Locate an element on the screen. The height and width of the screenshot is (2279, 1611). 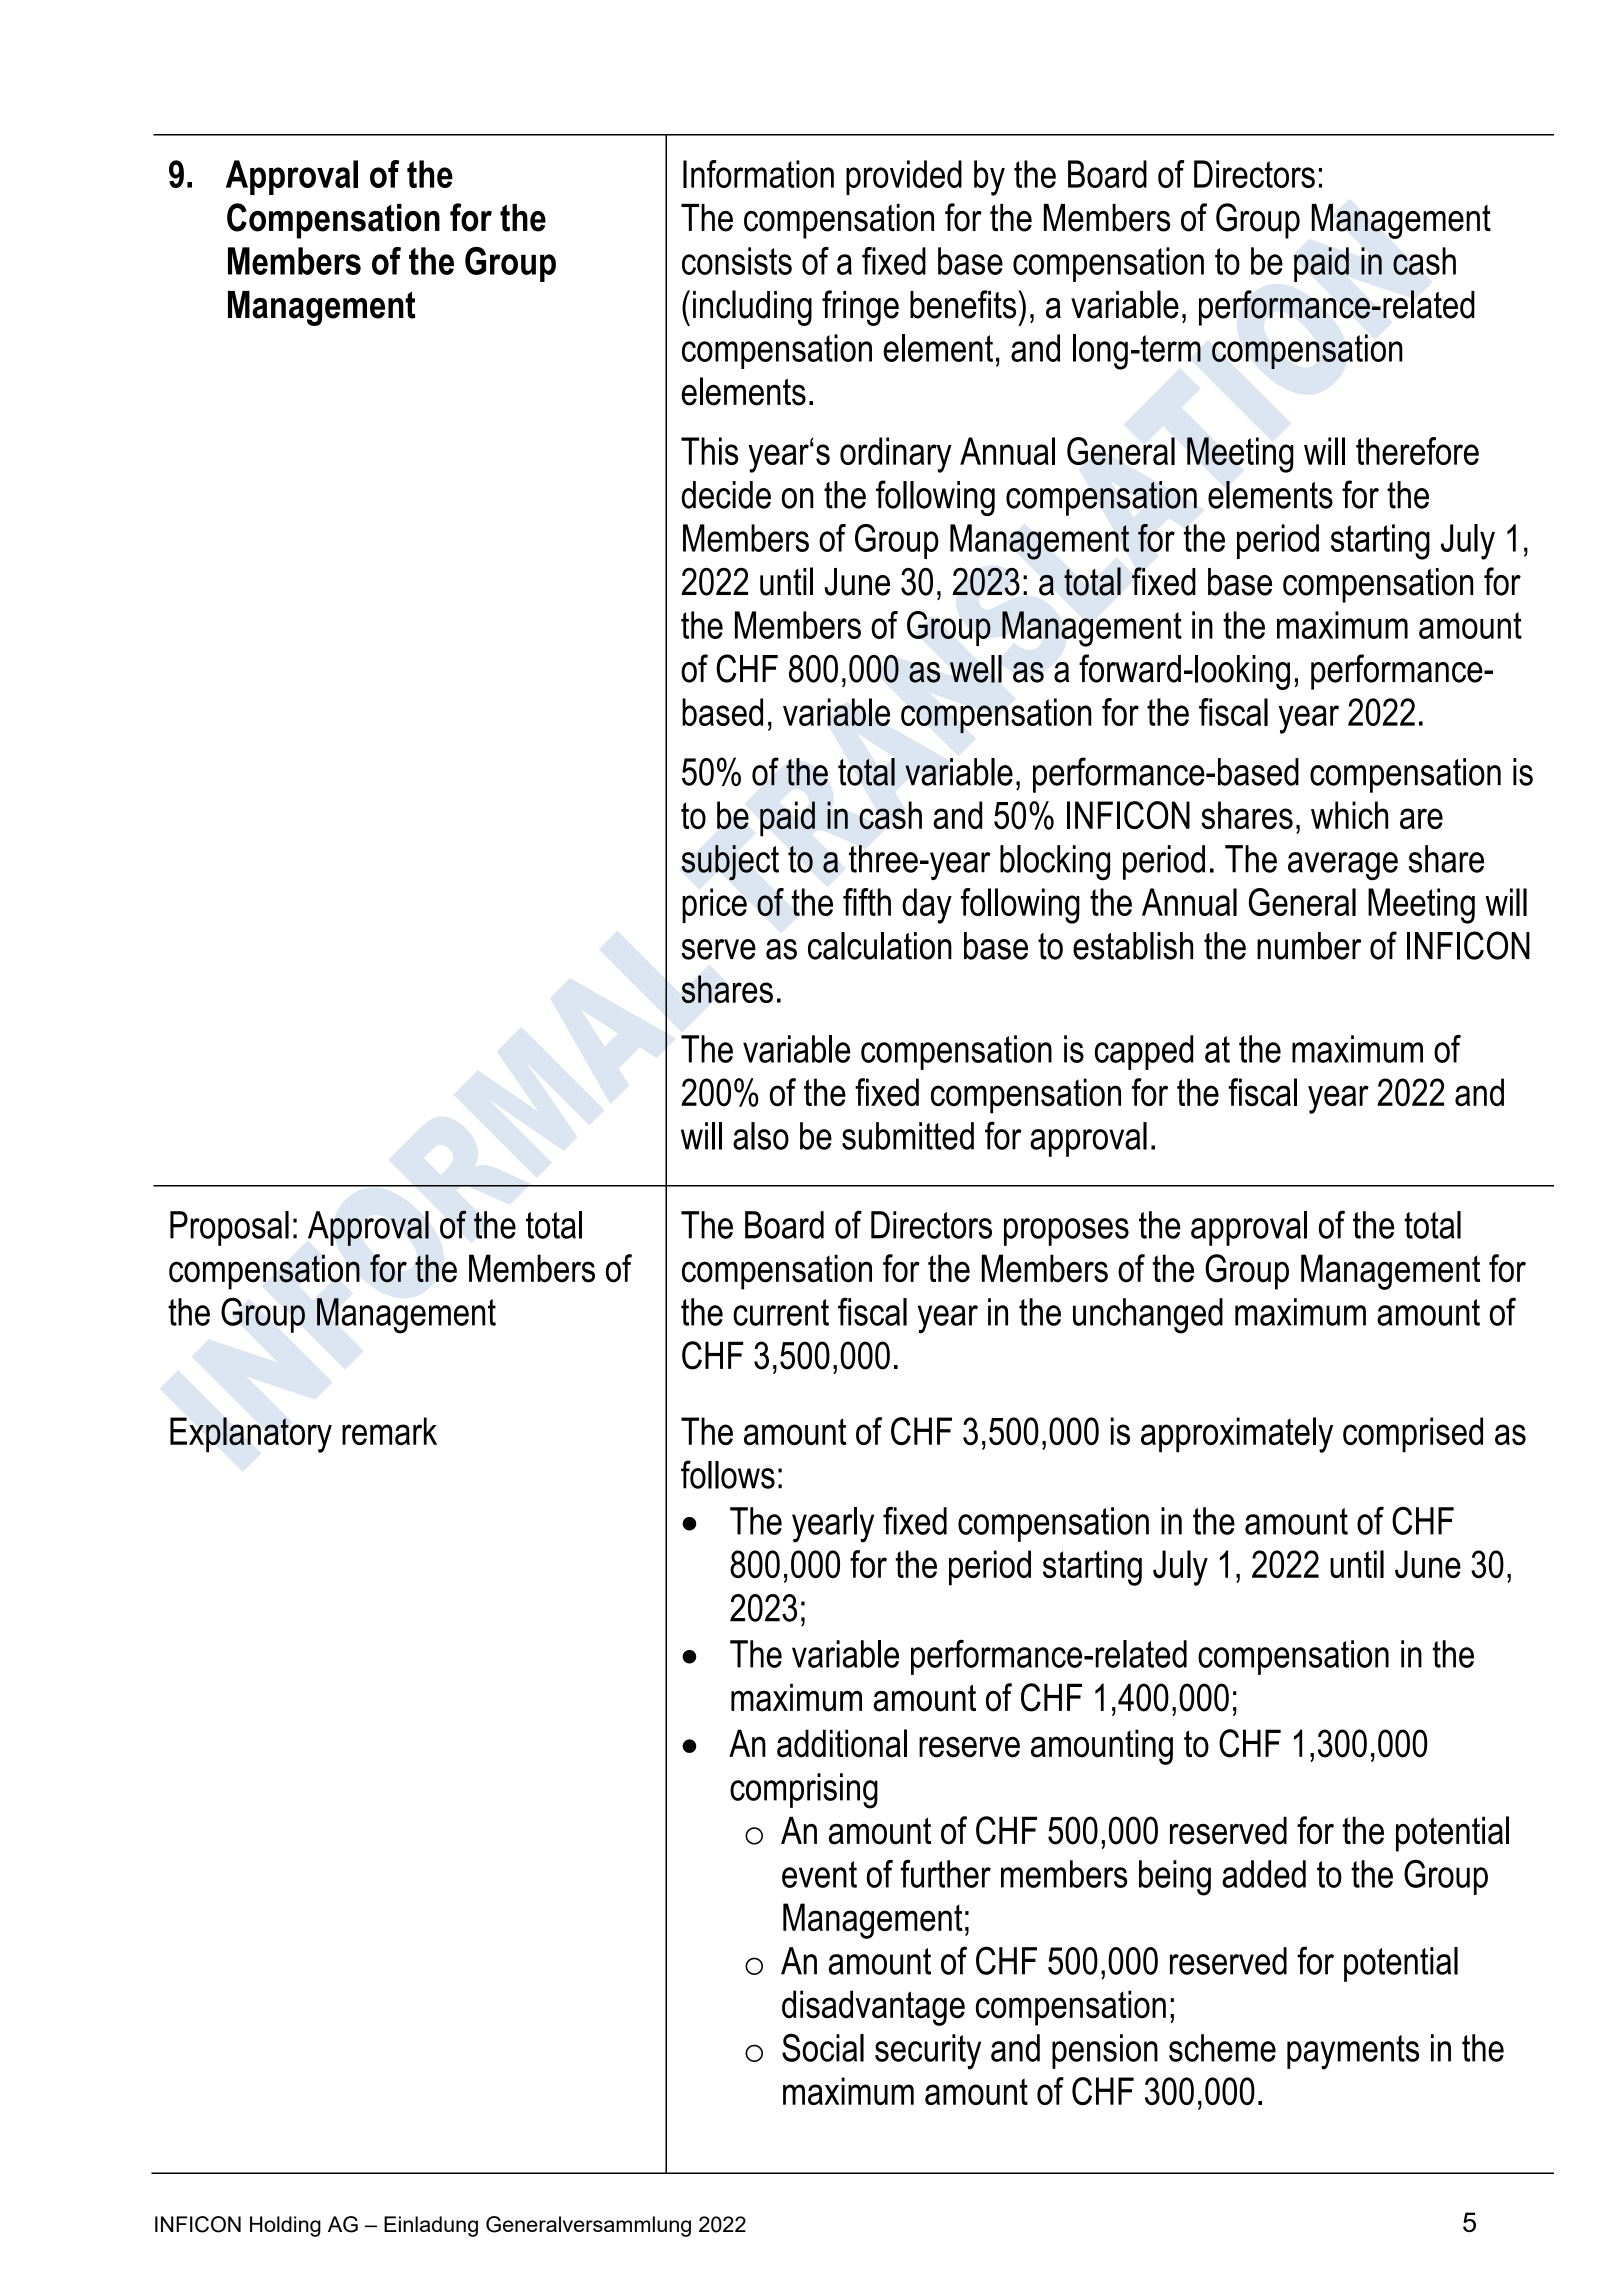
Proposal is located at coordinates (229, 1228).
